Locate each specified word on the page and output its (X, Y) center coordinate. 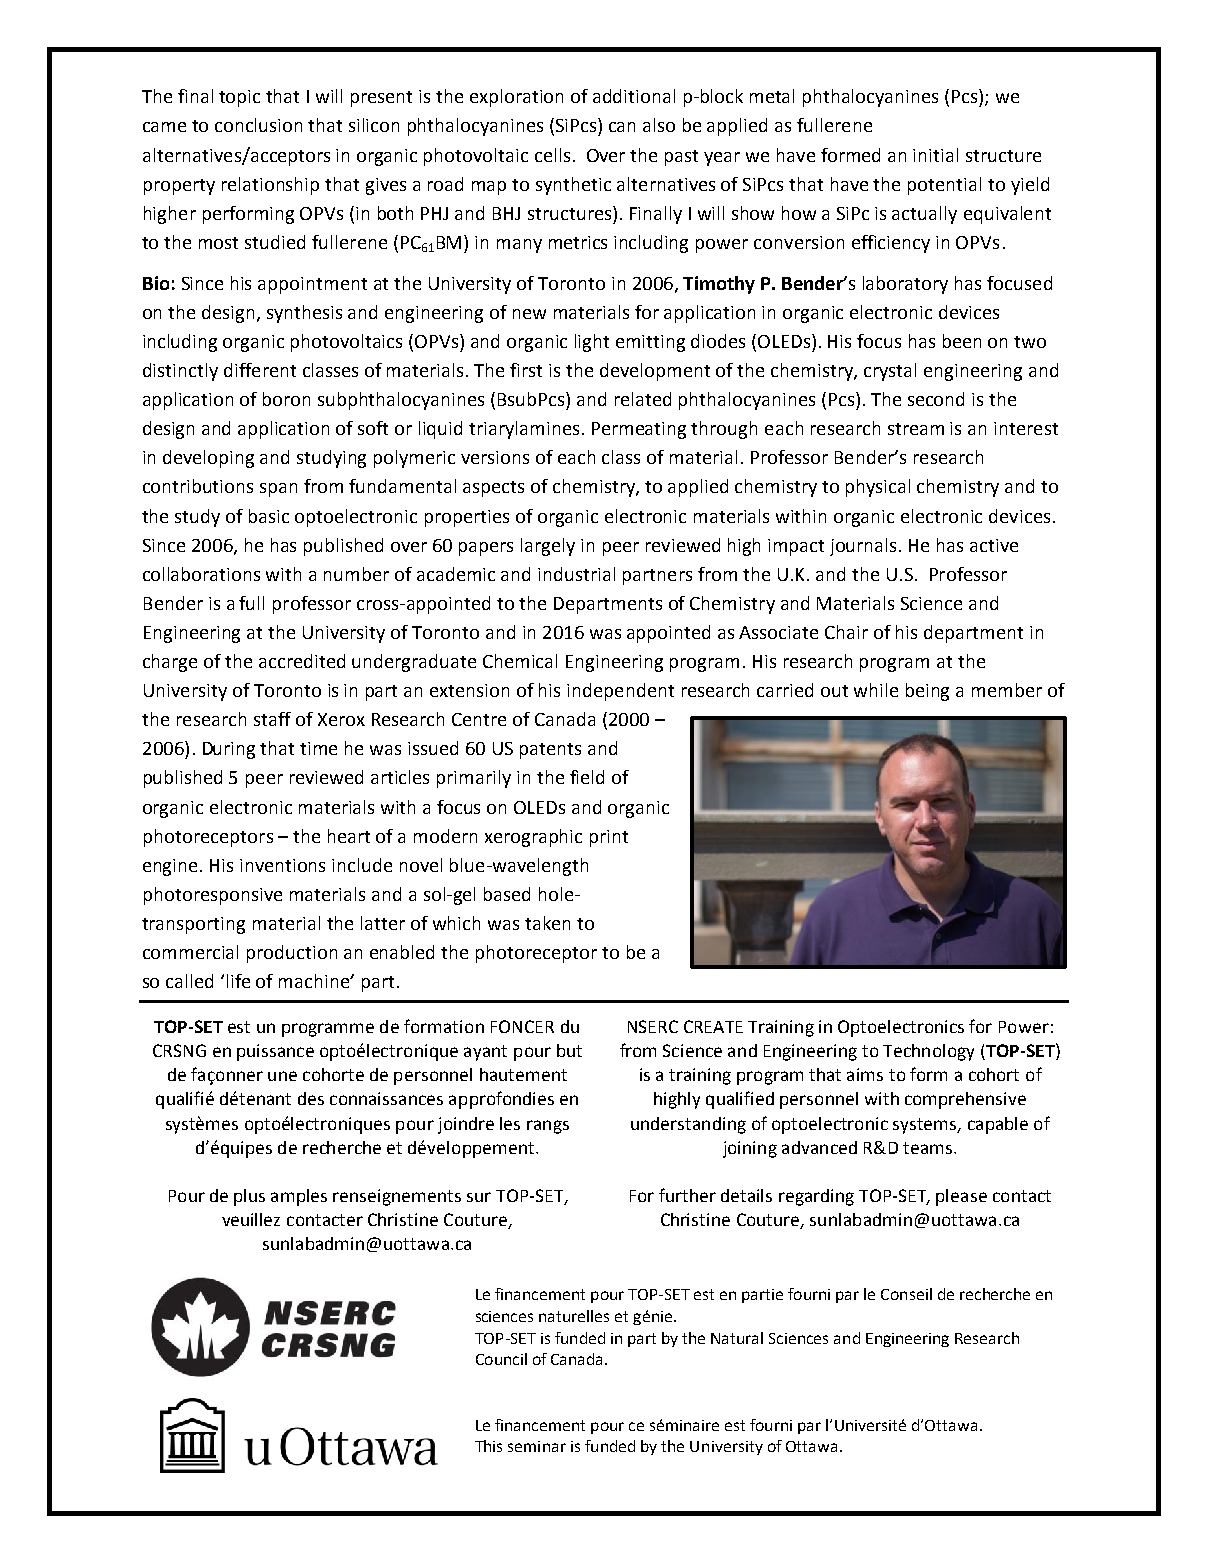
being (927, 692)
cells (552, 155)
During (229, 750)
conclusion (258, 125)
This (488, 1446)
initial (935, 155)
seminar (537, 1446)
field (587, 777)
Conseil (906, 1294)
